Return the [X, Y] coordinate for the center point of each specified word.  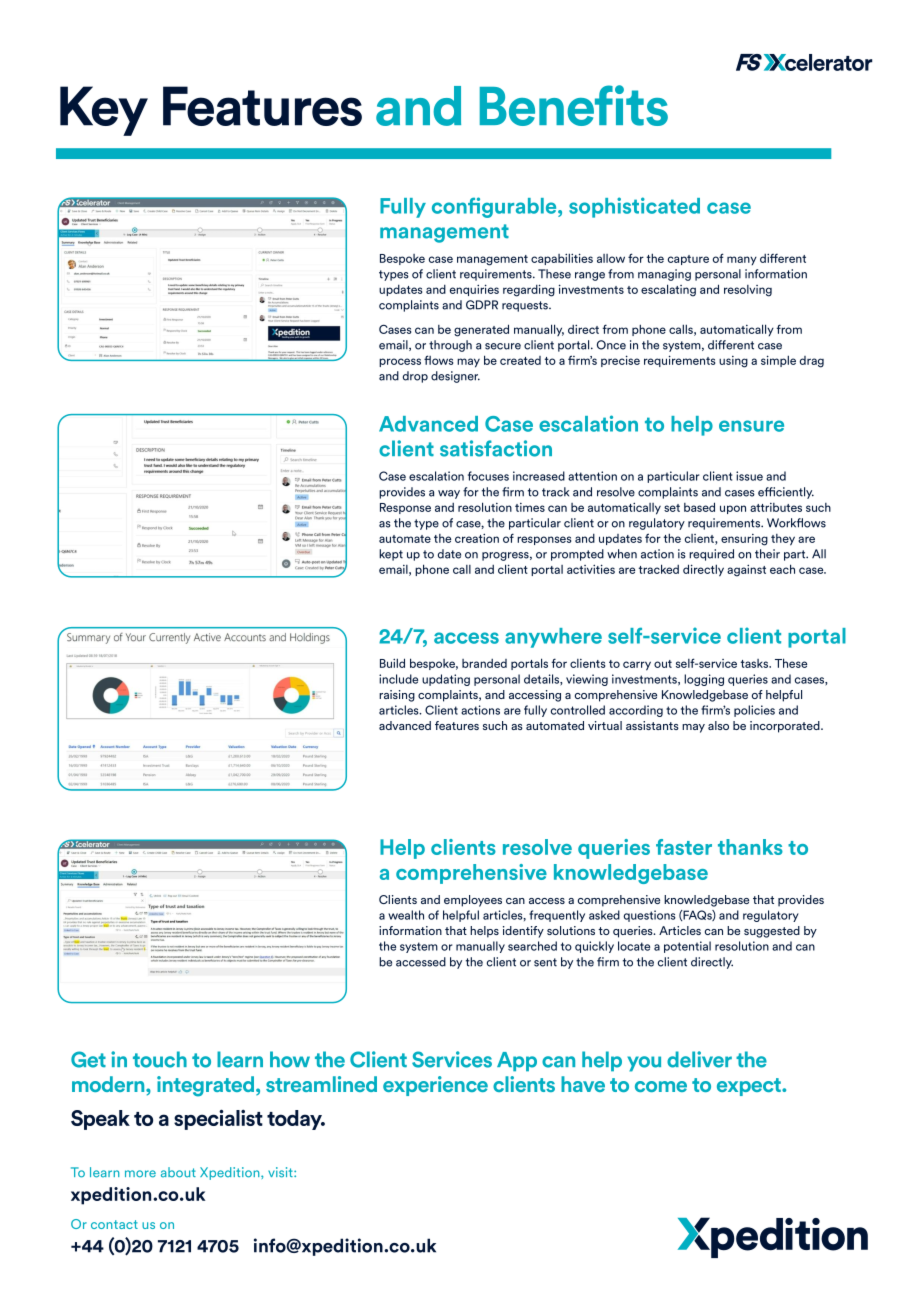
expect [750, 1087]
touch [160, 1059]
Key [104, 111]
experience [435, 1086]
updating [446, 680]
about [178, 1172]
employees [473, 901]
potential [687, 947]
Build [392, 663]
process [400, 362]
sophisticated [634, 207]
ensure [751, 426]
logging [704, 680]
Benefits [574, 105]
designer [455, 377]
